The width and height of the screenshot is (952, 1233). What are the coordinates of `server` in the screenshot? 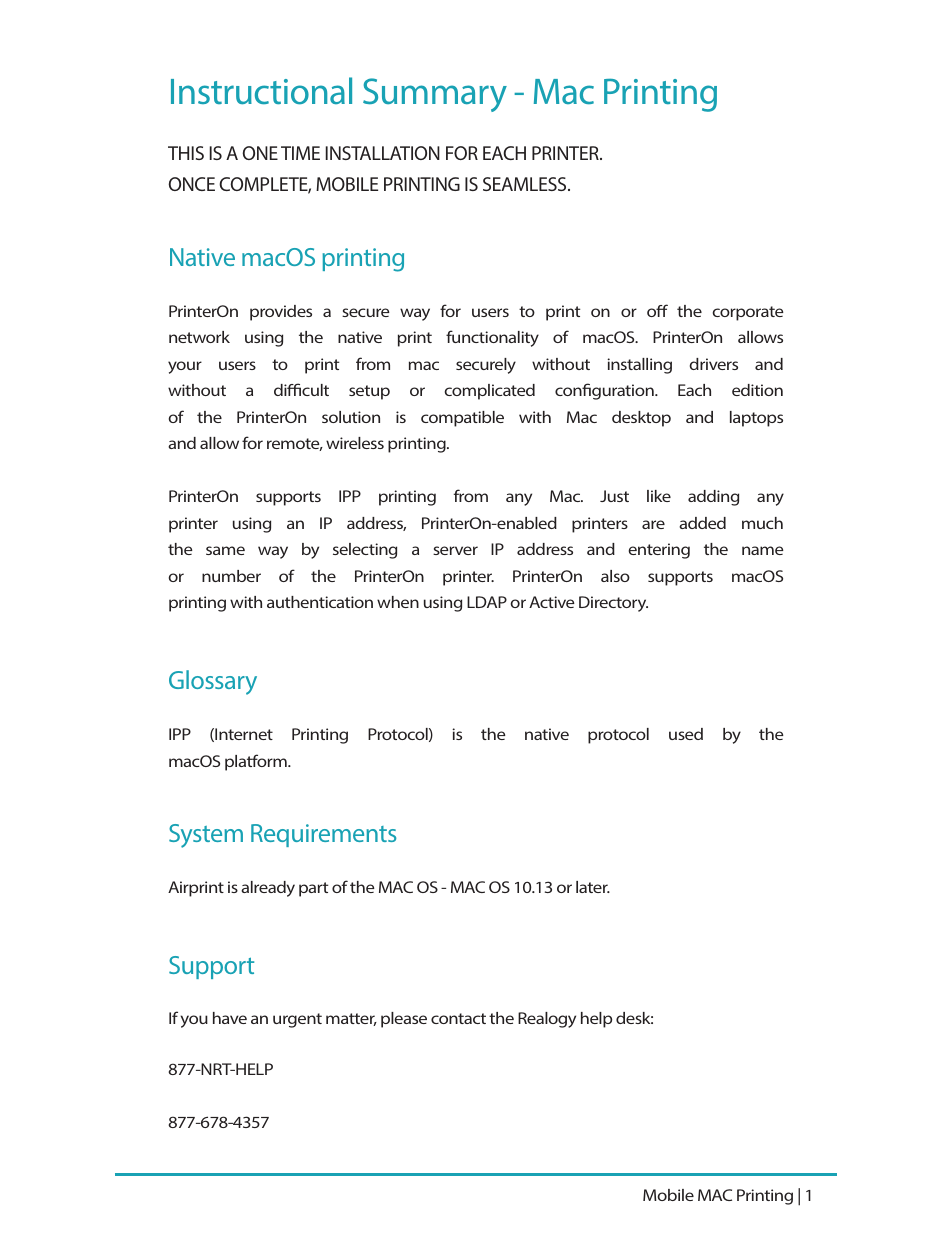 It's located at (455, 550).
